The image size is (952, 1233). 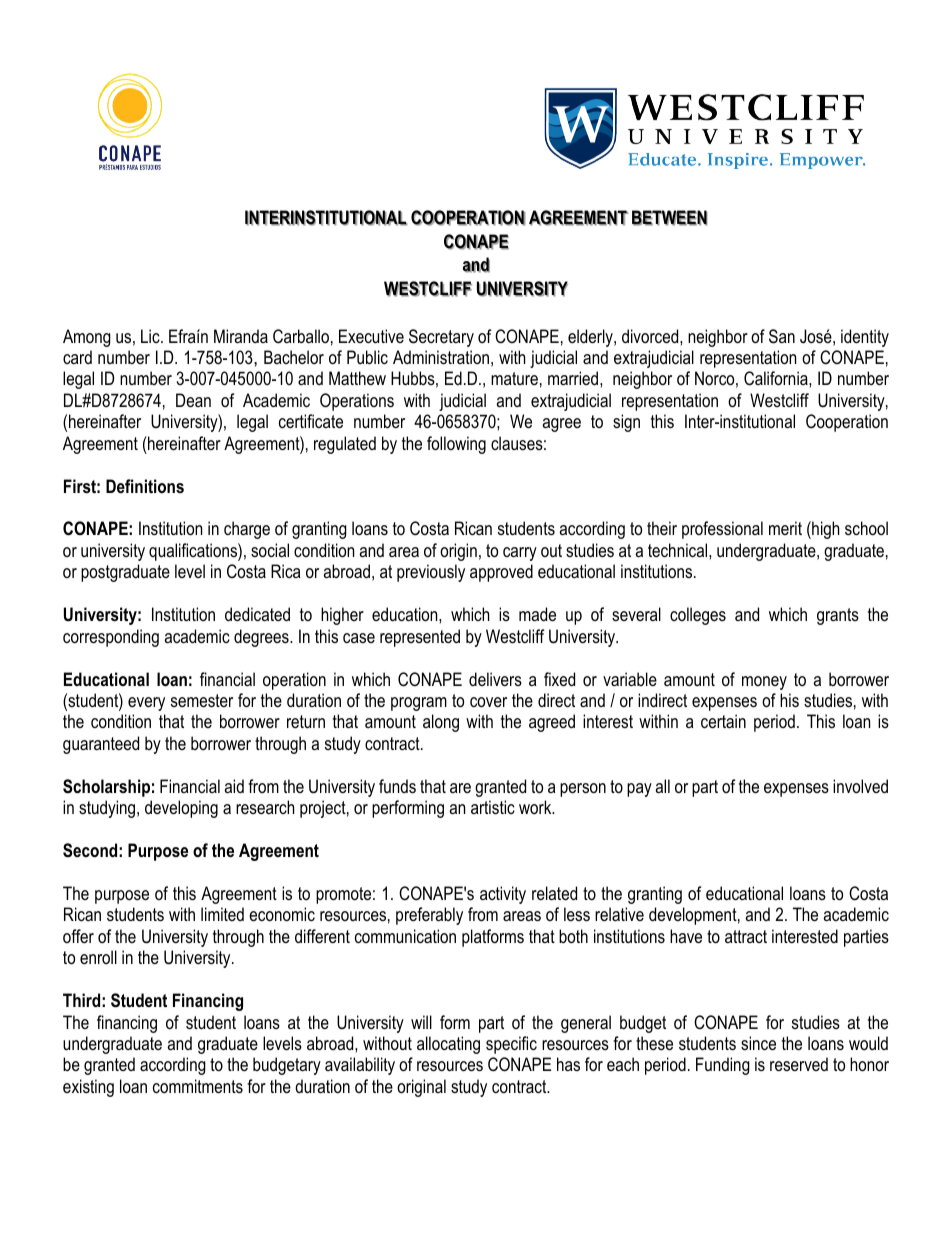 What do you see at coordinates (456, 445) in the screenshot?
I see `following` at bounding box center [456, 445].
